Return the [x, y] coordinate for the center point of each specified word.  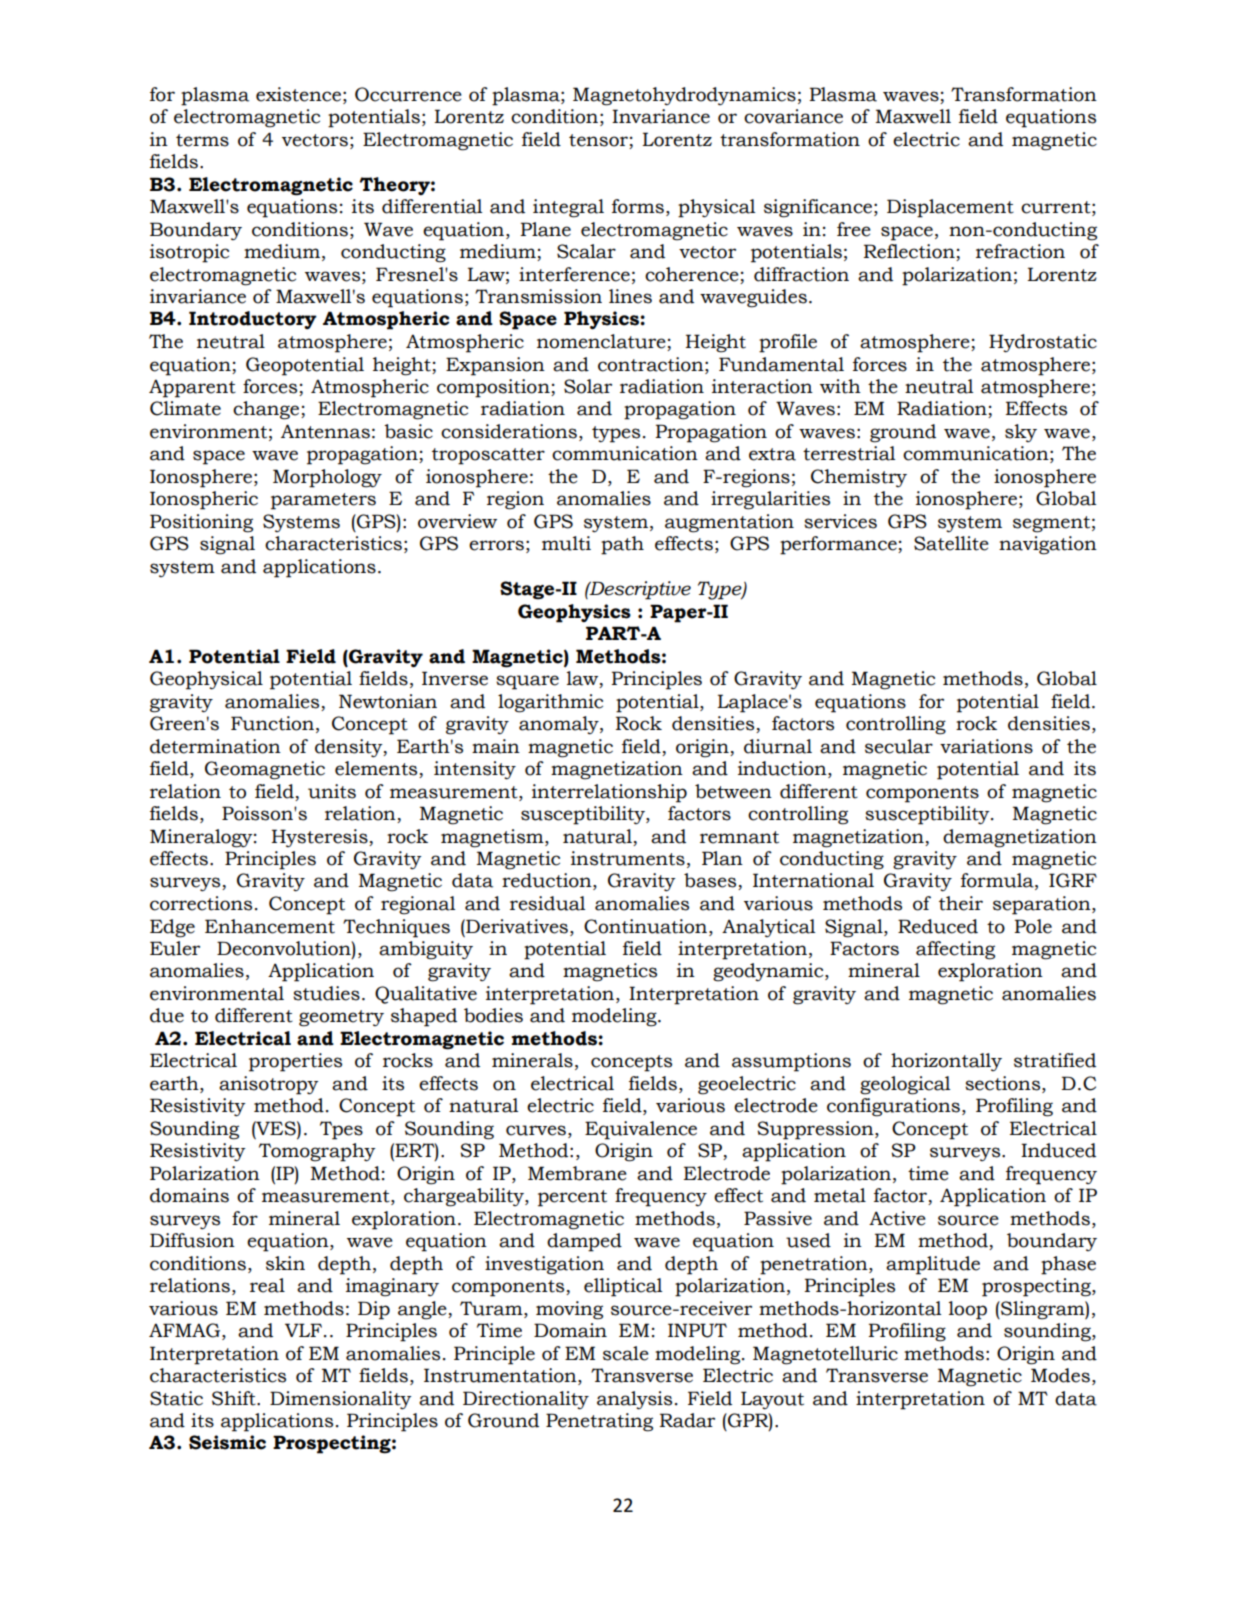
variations [986, 746]
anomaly [560, 725]
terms [202, 140]
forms [638, 206]
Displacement [950, 208]
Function [272, 723]
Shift [235, 1398]
